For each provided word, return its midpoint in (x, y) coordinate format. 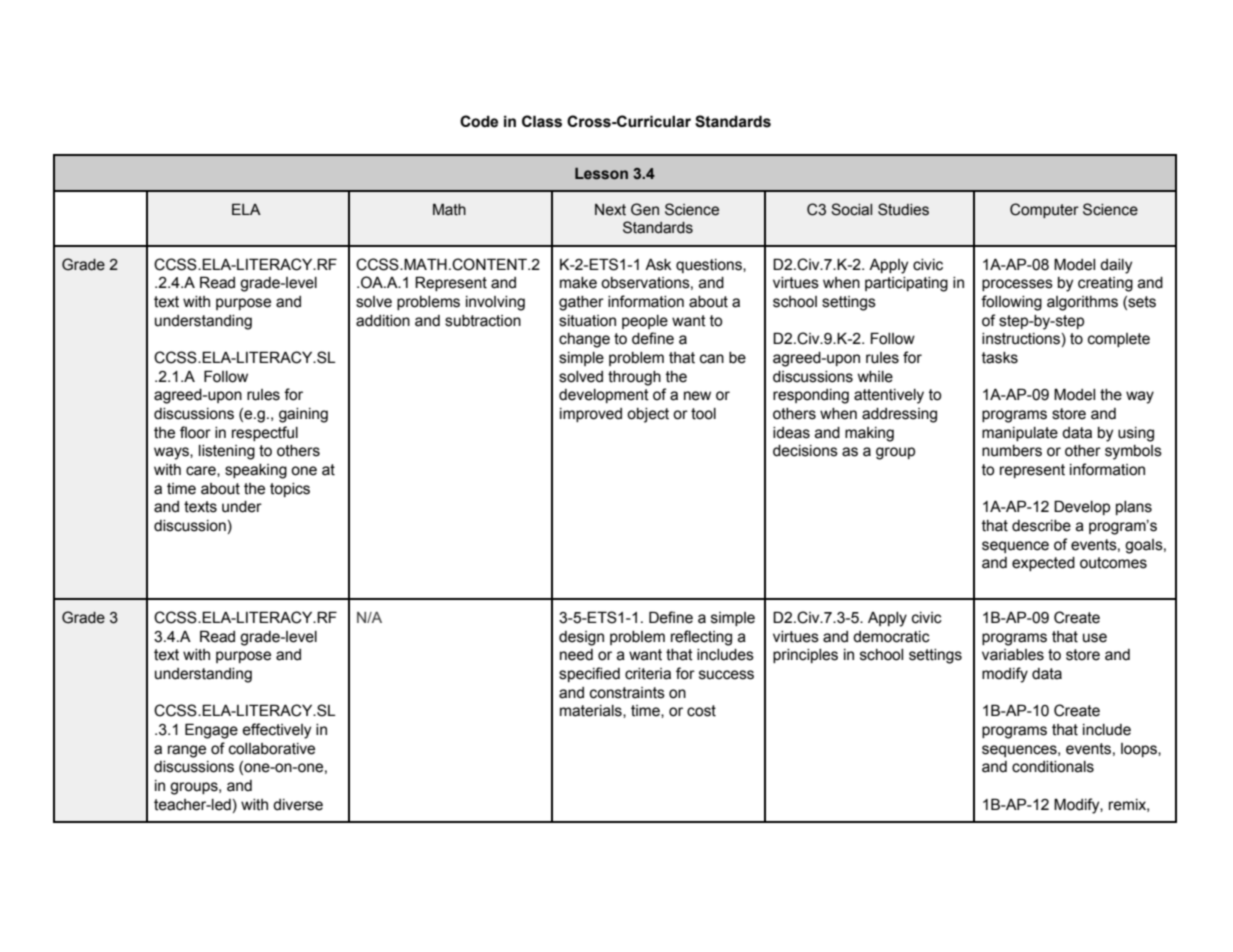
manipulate (1020, 434)
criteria (648, 674)
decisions (805, 451)
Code (479, 121)
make (578, 283)
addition (383, 321)
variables (1013, 655)
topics (290, 490)
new (697, 396)
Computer (1044, 210)
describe (1041, 526)
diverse (298, 805)
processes (1017, 285)
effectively (276, 731)
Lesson (601, 174)
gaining (303, 415)
